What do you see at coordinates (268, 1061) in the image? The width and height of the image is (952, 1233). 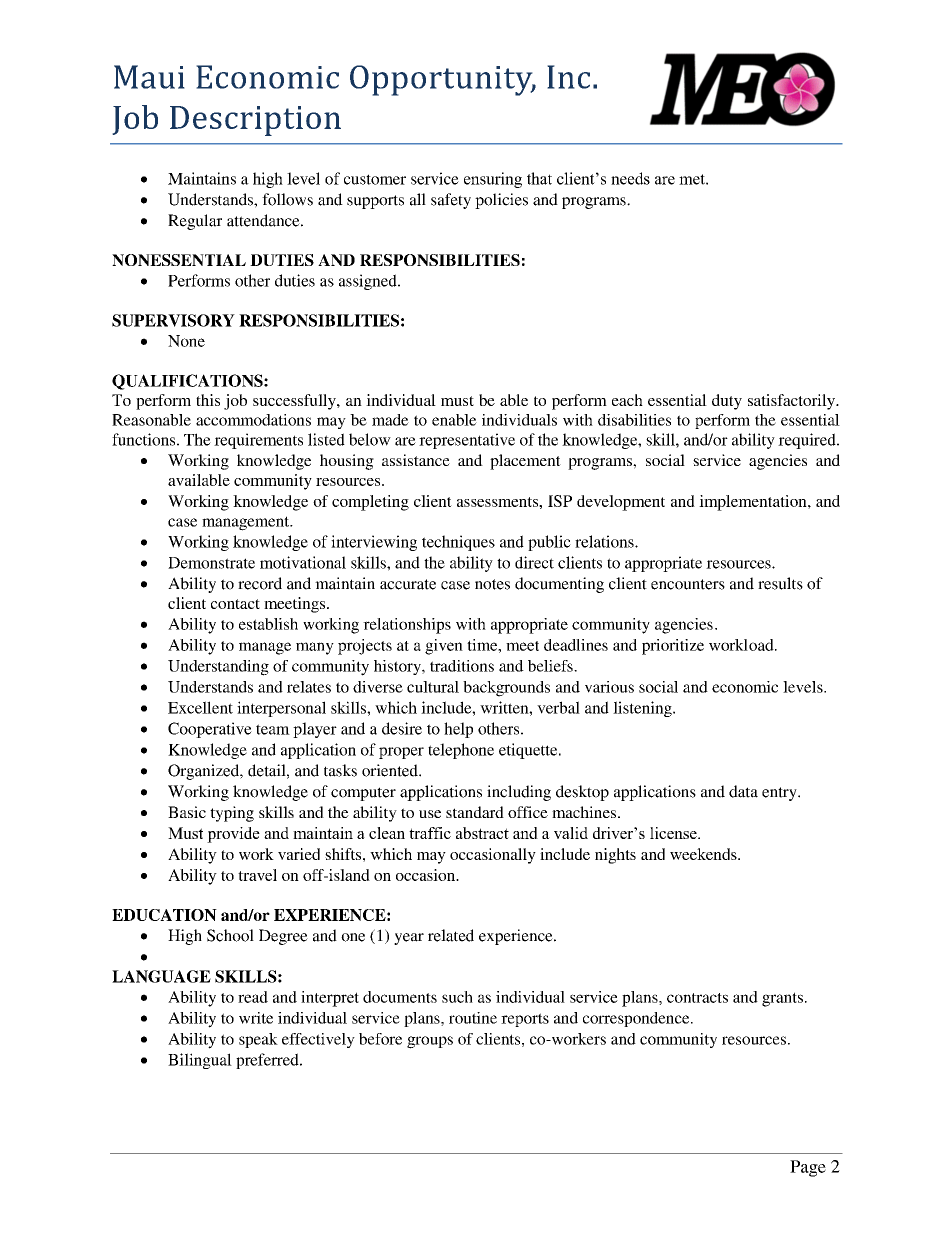 I see `preferred` at bounding box center [268, 1061].
